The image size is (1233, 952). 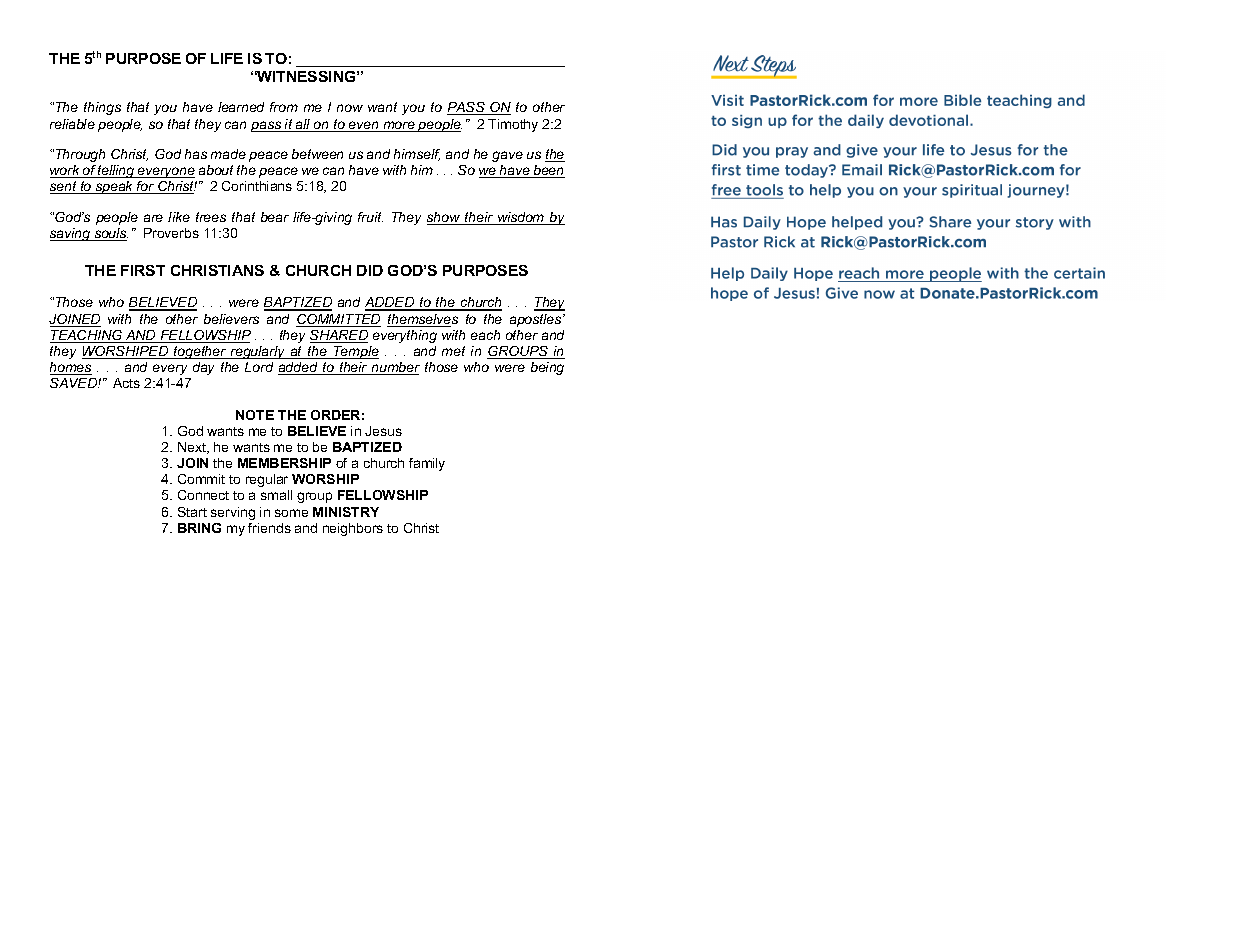 What do you see at coordinates (102, 108) in the screenshot?
I see `things` at bounding box center [102, 108].
